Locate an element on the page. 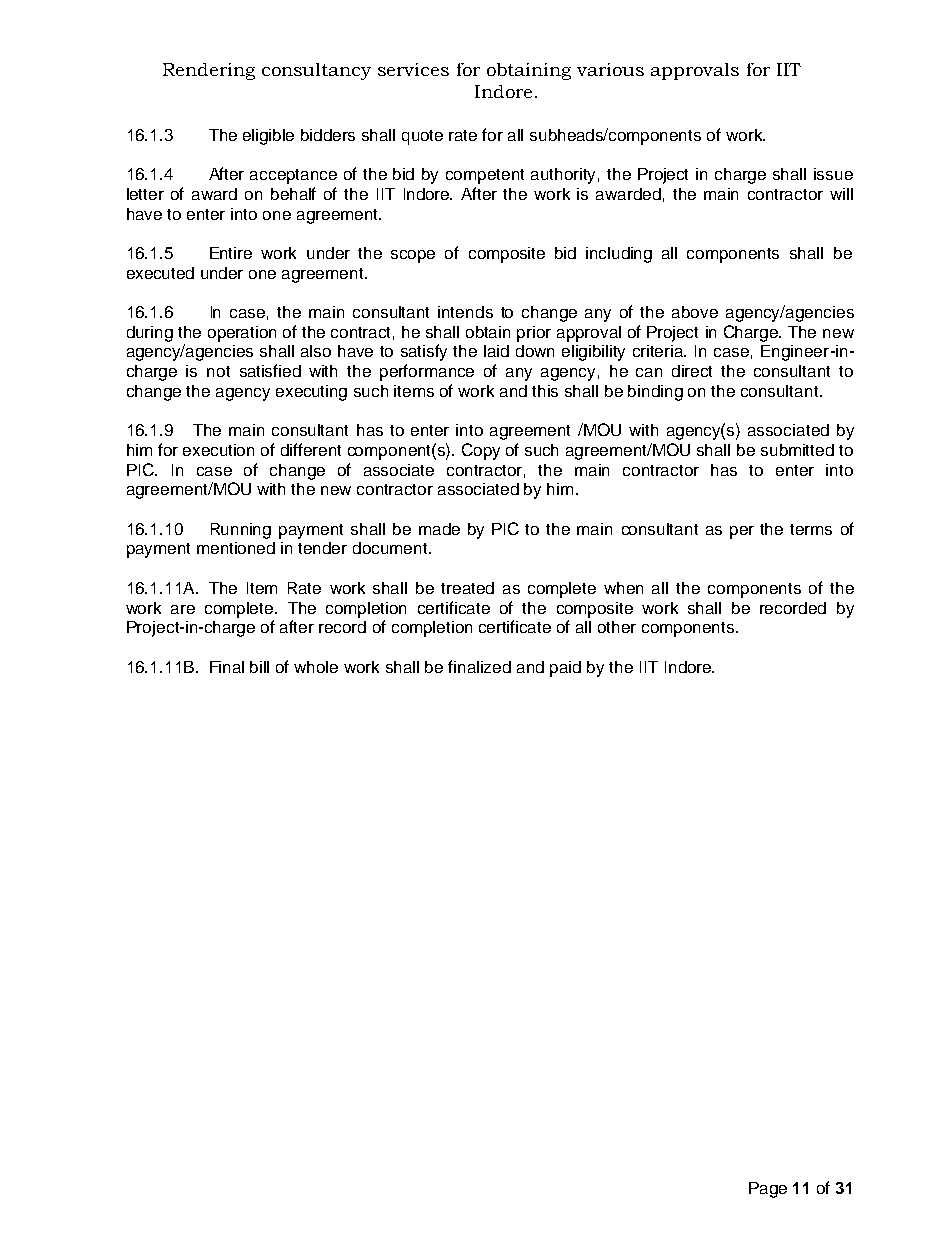 The height and width of the document is (1233, 952). terms is located at coordinates (811, 529).
